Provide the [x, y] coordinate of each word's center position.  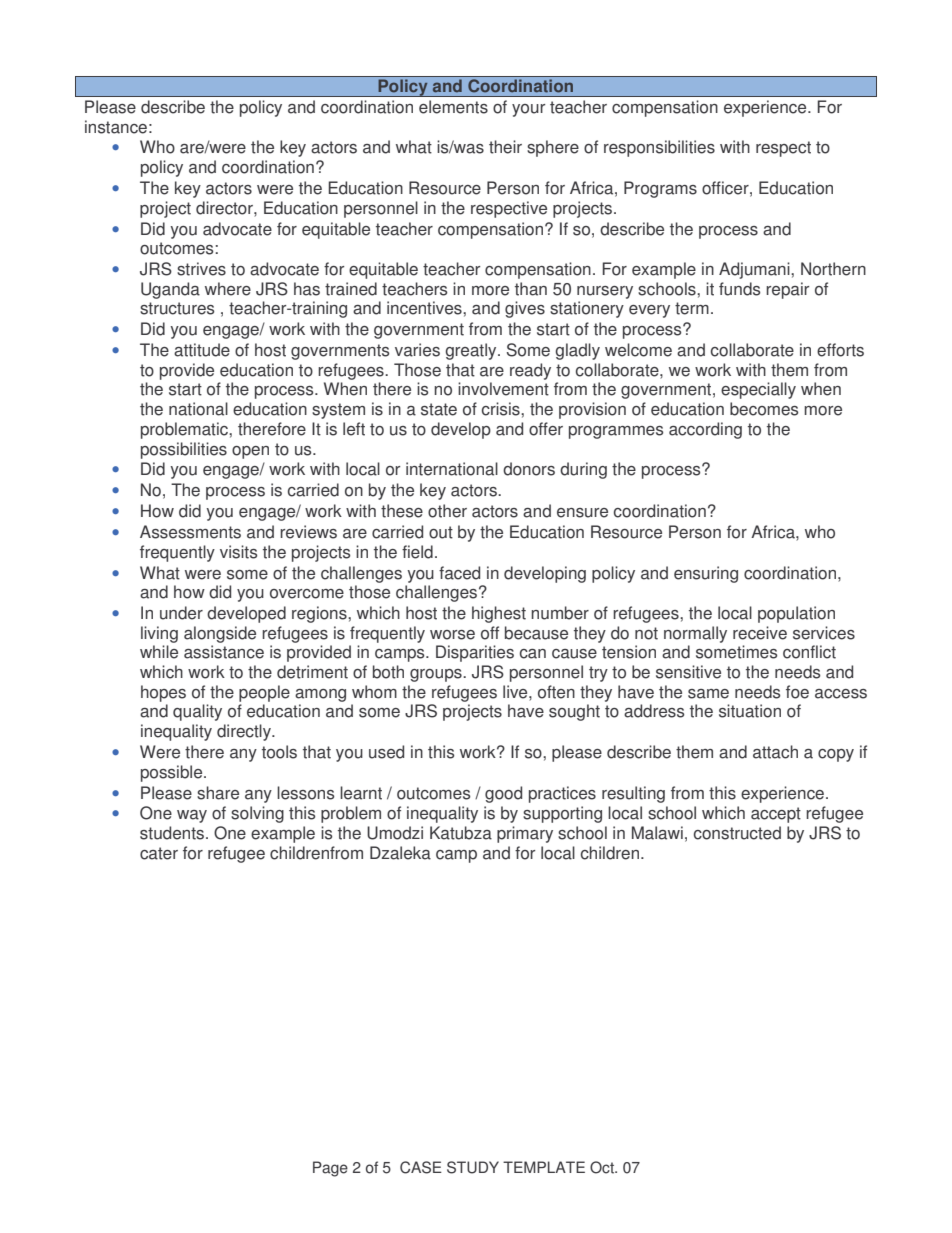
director [225, 208]
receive [760, 633]
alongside [220, 634]
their [505, 147]
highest [499, 614]
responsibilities [659, 148]
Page [330, 1169]
